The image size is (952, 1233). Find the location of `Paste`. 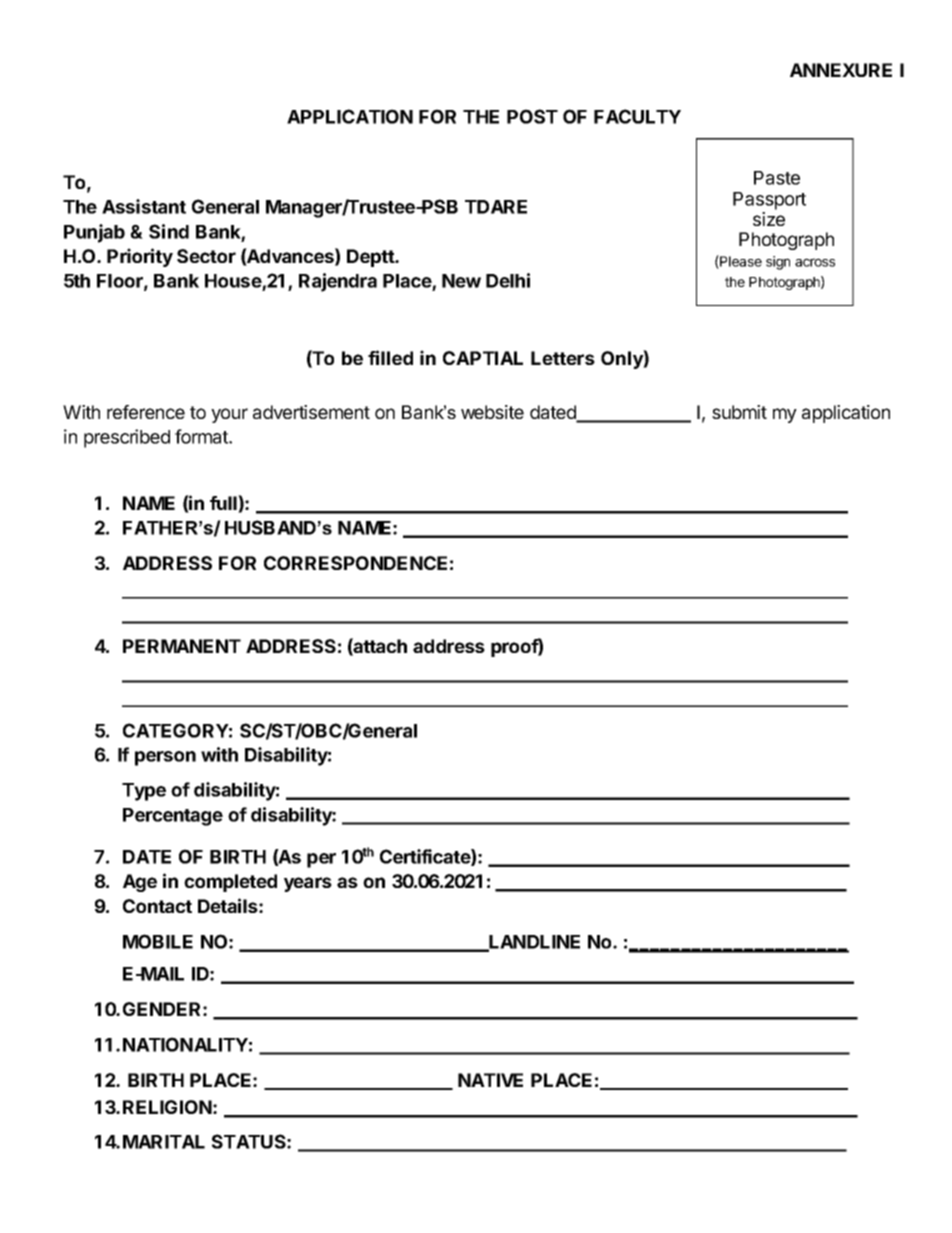

Paste is located at coordinates (777, 178).
